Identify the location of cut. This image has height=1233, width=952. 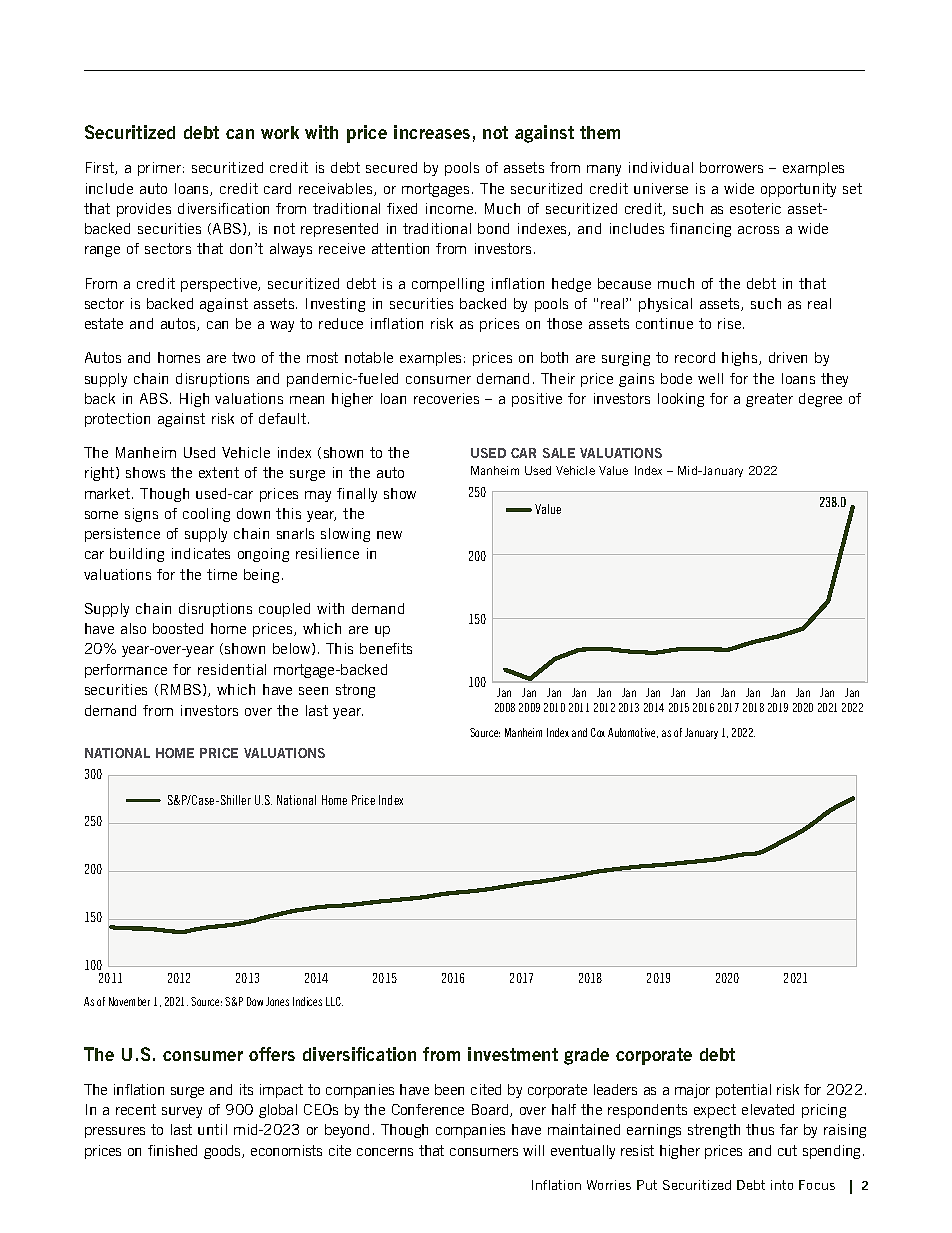
(787, 1150).
